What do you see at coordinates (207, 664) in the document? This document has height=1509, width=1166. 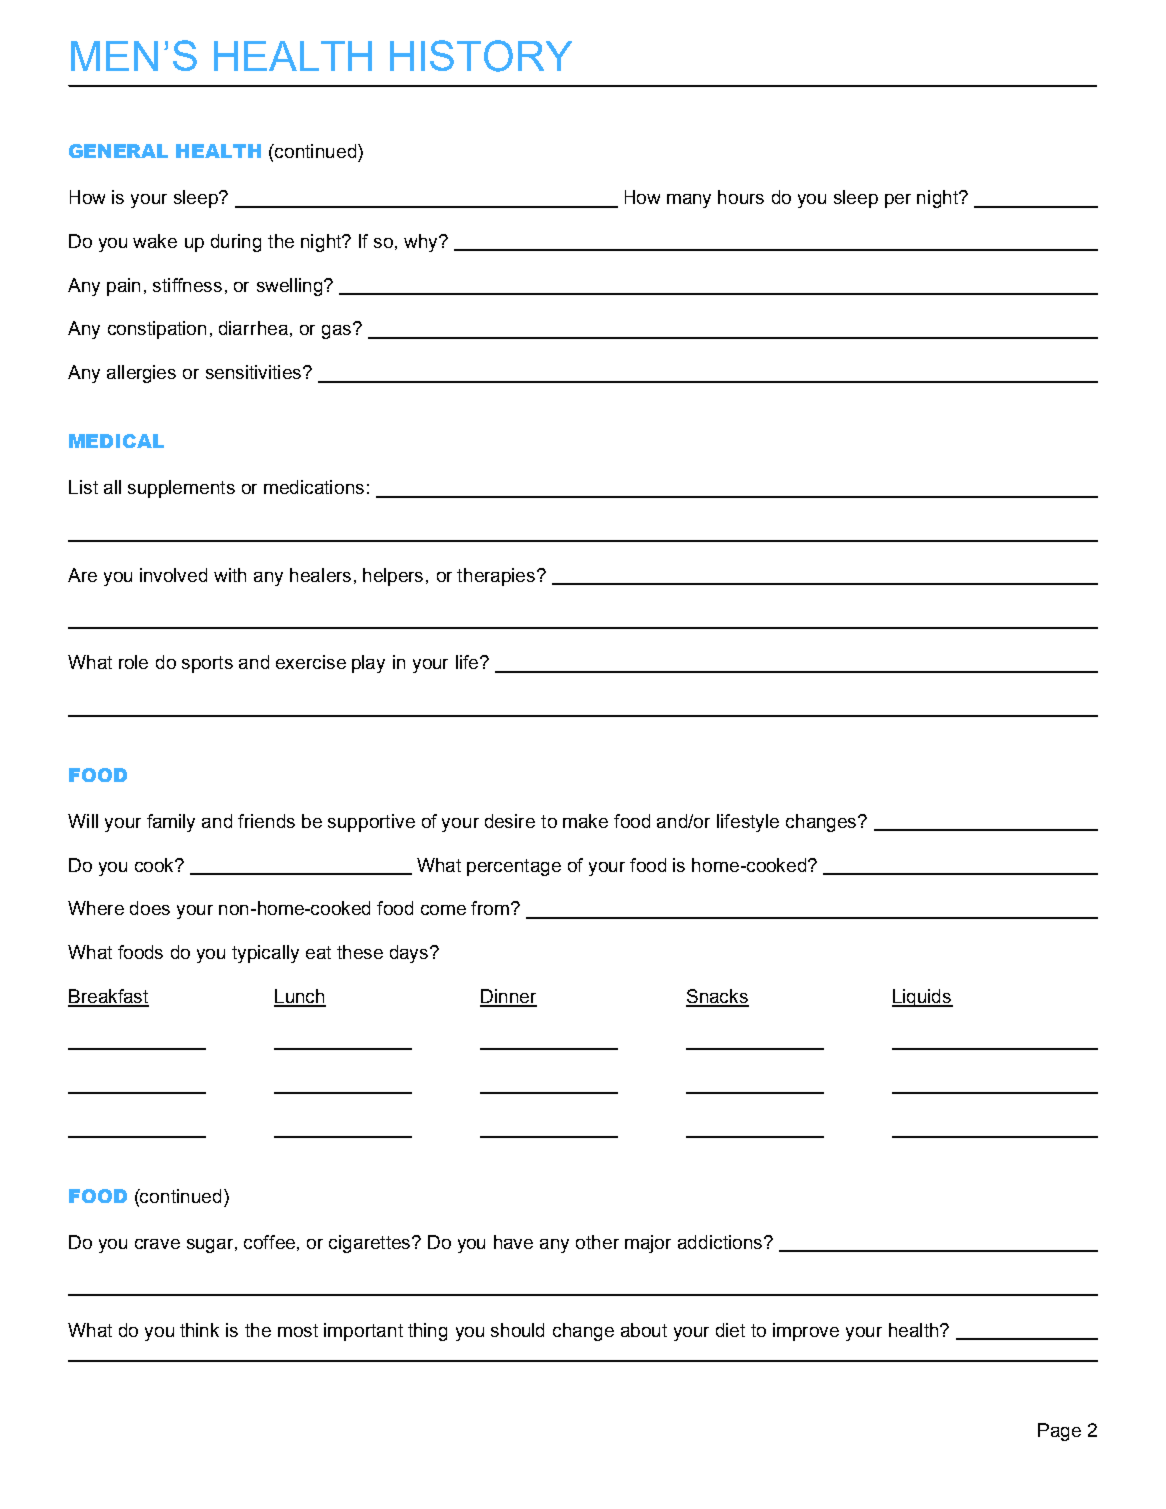 I see `sports` at bounding box center [207, 664].
